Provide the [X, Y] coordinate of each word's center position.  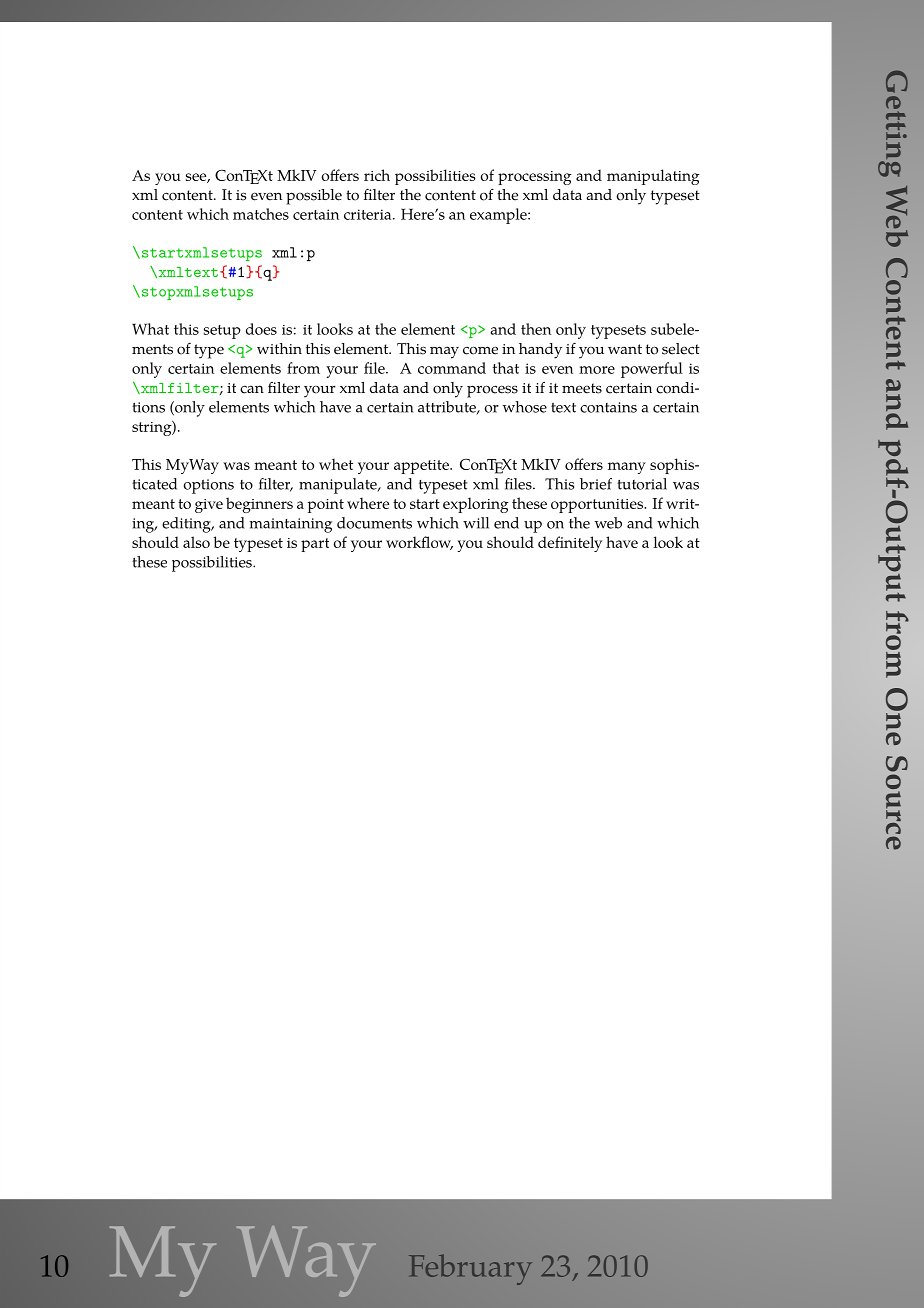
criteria [369, 214]
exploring [476, 505]
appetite [422, 467]
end [506, 523]
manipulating [653, 177]
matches [261, 214]
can [252, 389]
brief [596, 484]
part [315, 545]
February [470, 1269]
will [476, 523]
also [196, 542]
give [209, 506]
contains [608, 407]
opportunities [598, 506]
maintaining [290, 525]
